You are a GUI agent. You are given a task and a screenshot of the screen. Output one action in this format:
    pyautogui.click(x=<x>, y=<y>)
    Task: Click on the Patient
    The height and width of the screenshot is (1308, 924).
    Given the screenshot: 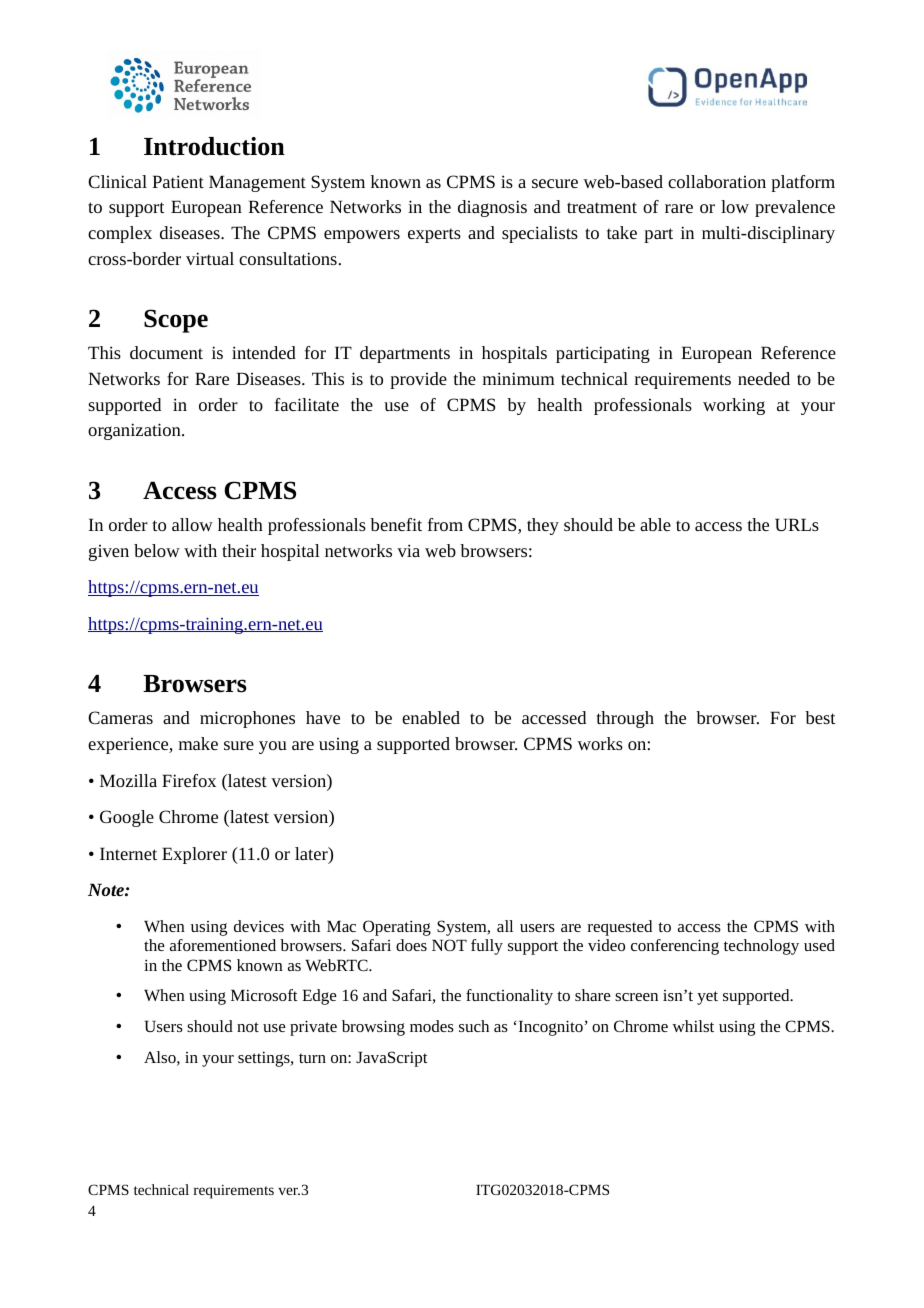 What is the action you would take?
    pyautogui.click(x=178, y=181)
